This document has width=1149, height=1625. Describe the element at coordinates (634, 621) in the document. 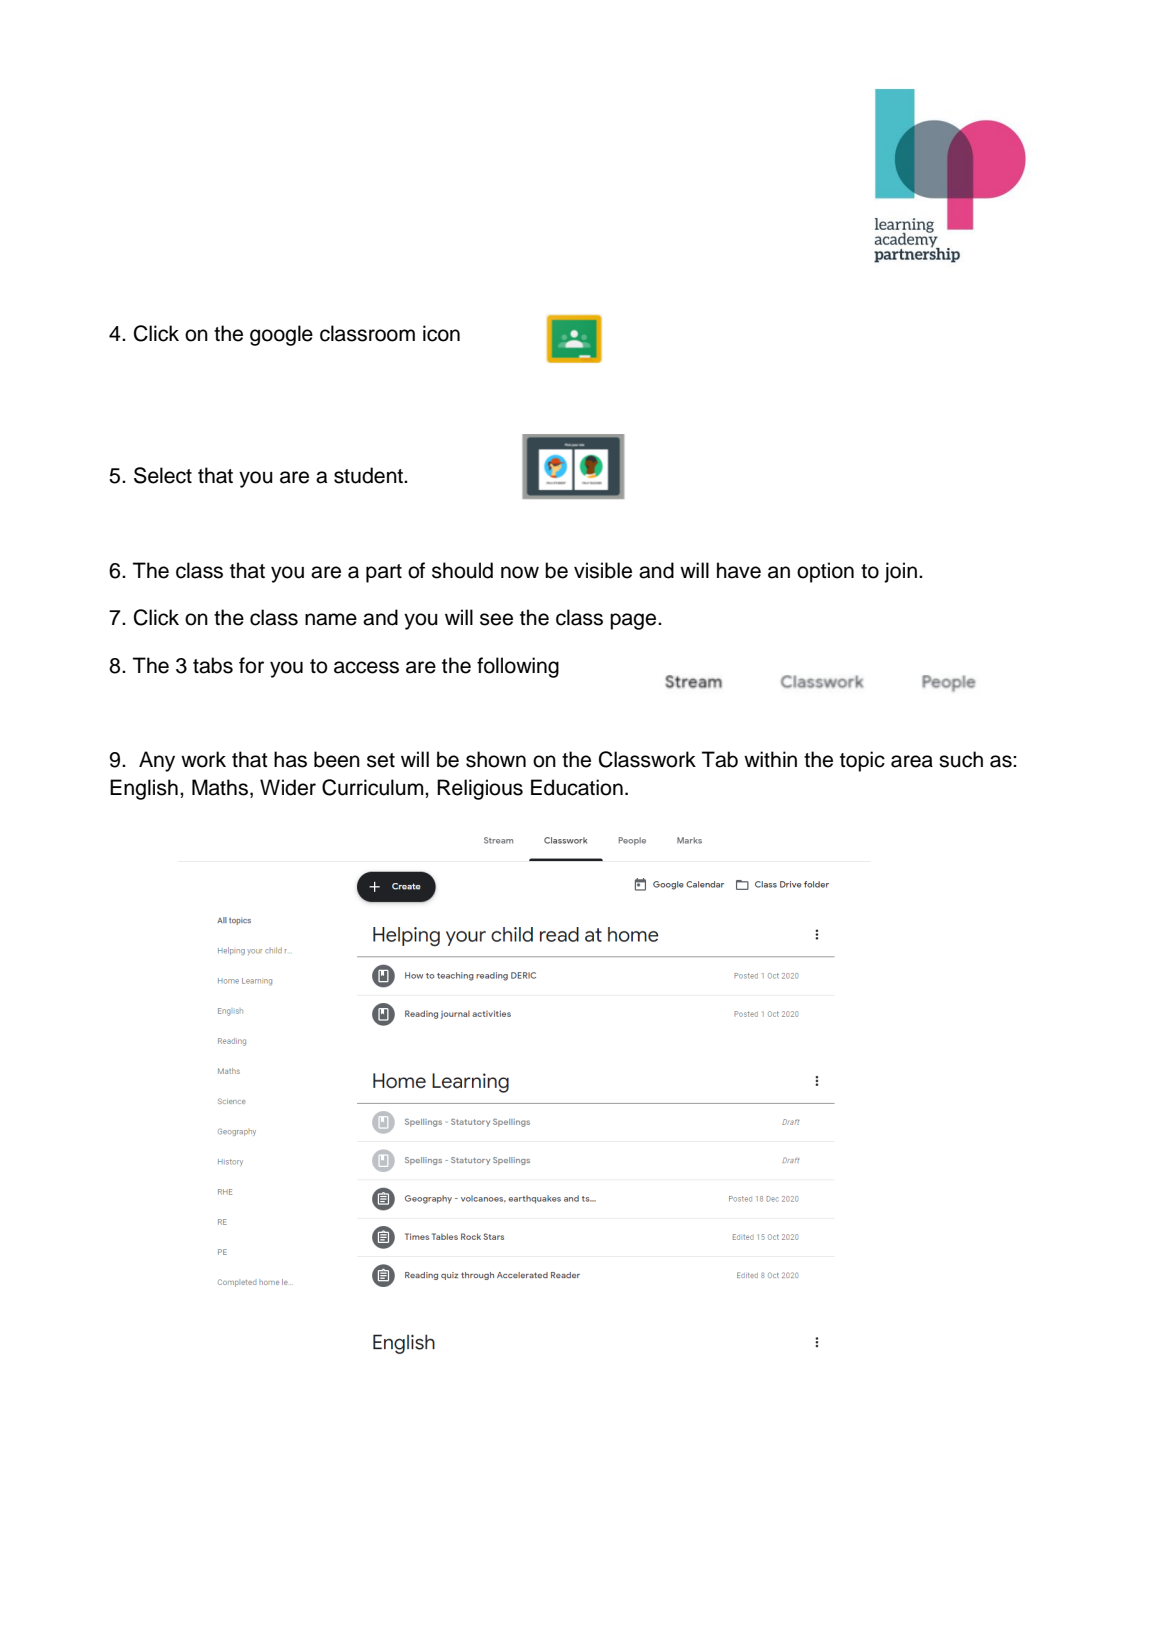

I see `page` at that location.
